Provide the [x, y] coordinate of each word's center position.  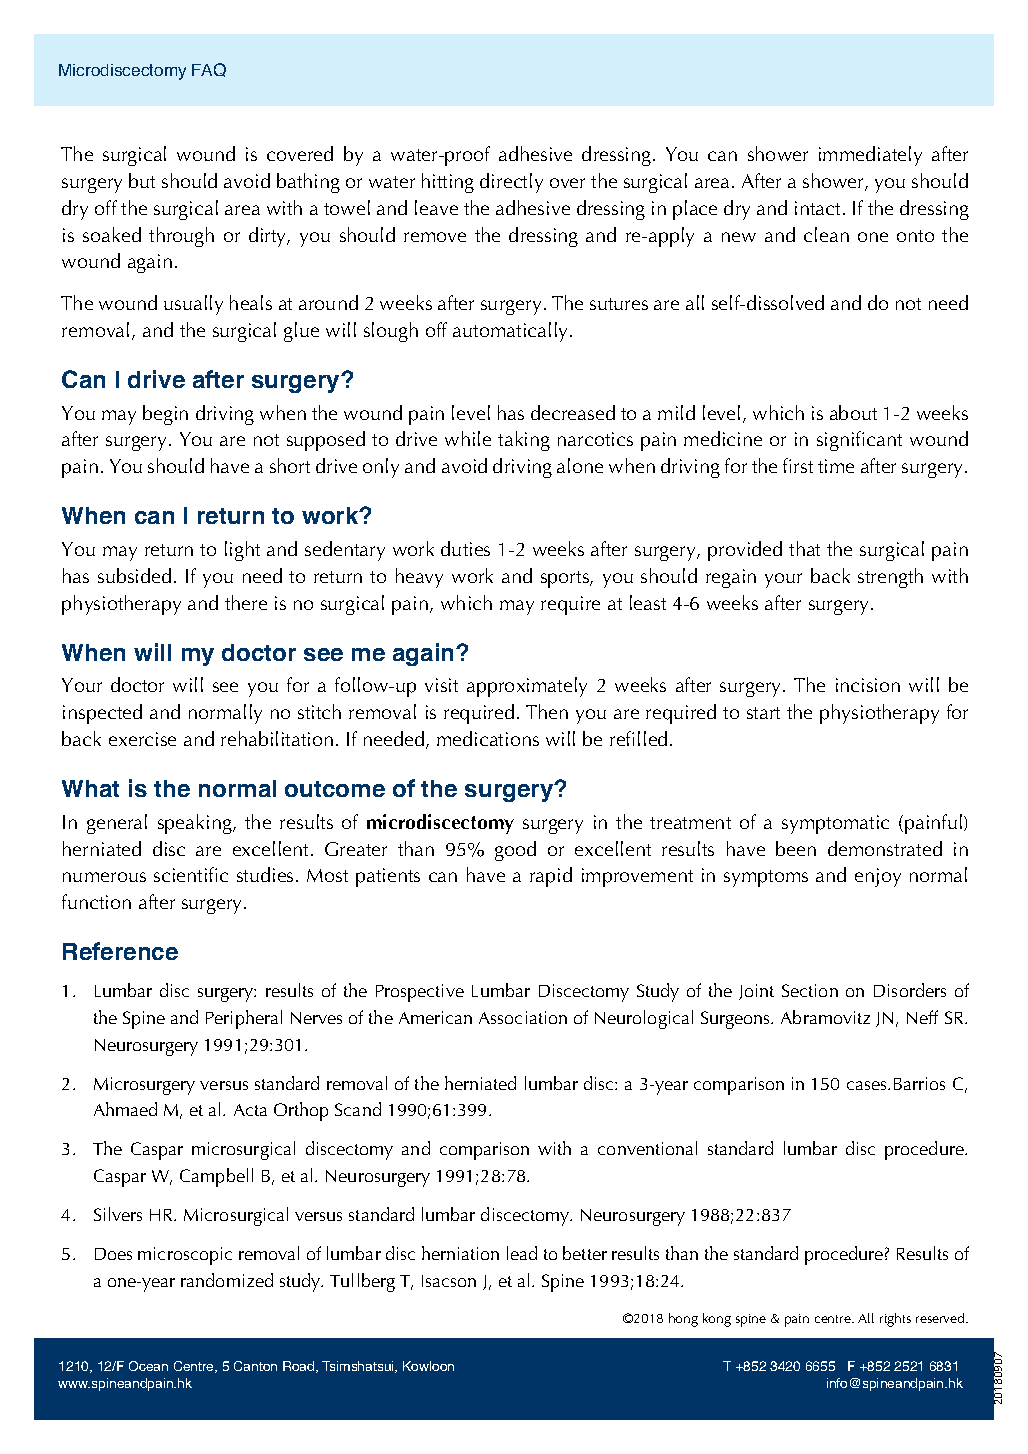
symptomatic [835, 824]
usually [193, 305]
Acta [250, 1110]
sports [566, 579]
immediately [870, 156]
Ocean [148, 1366]
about [853, 412]
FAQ [209, 70]
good [515, 851]
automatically [512, 332]
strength [890, 578]
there [246, 602]
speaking [196, 824]
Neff [922, 1017]
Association [523, 1017]
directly [511, 183]
